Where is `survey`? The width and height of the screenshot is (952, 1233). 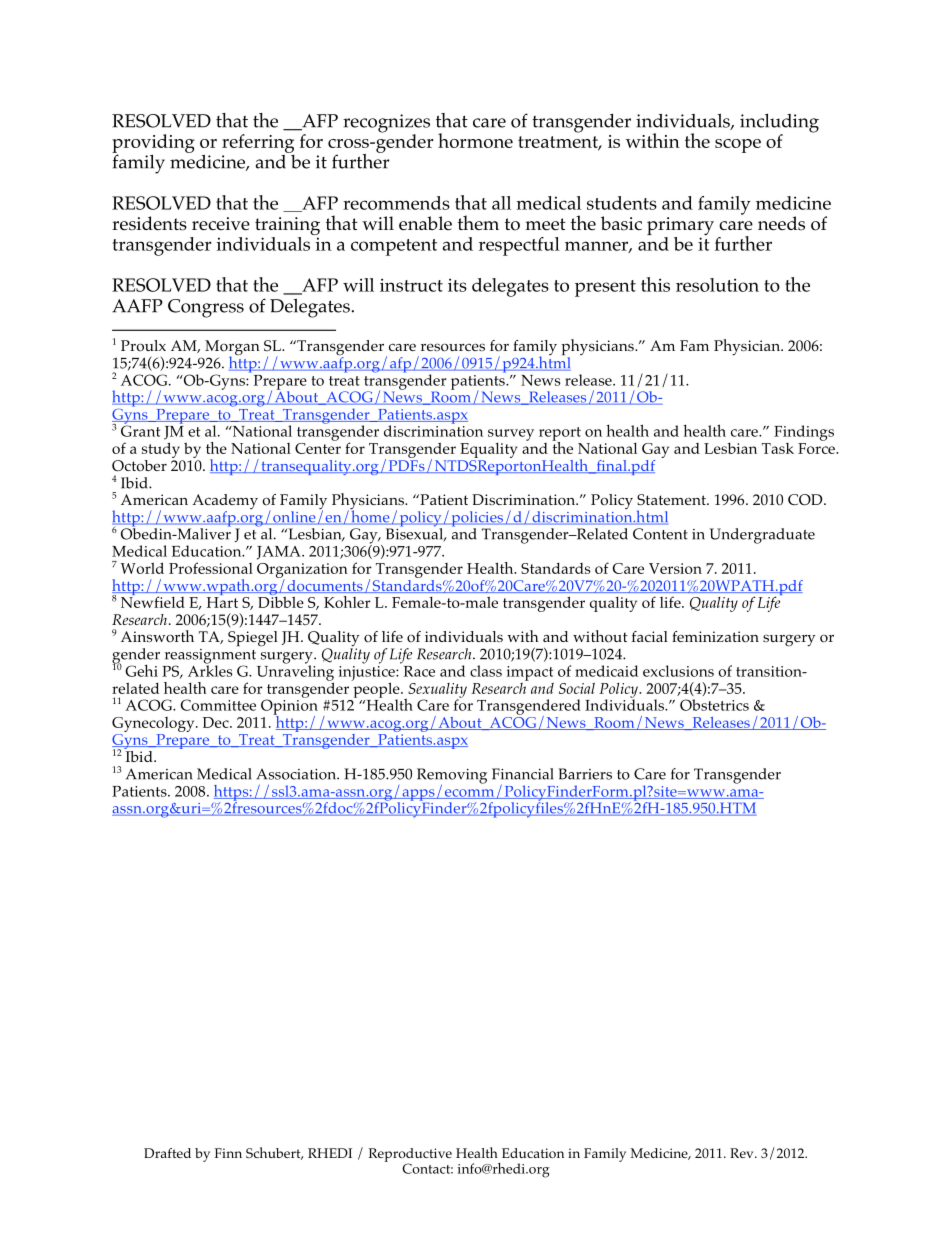 survey is located at coordinates (511, 436).
